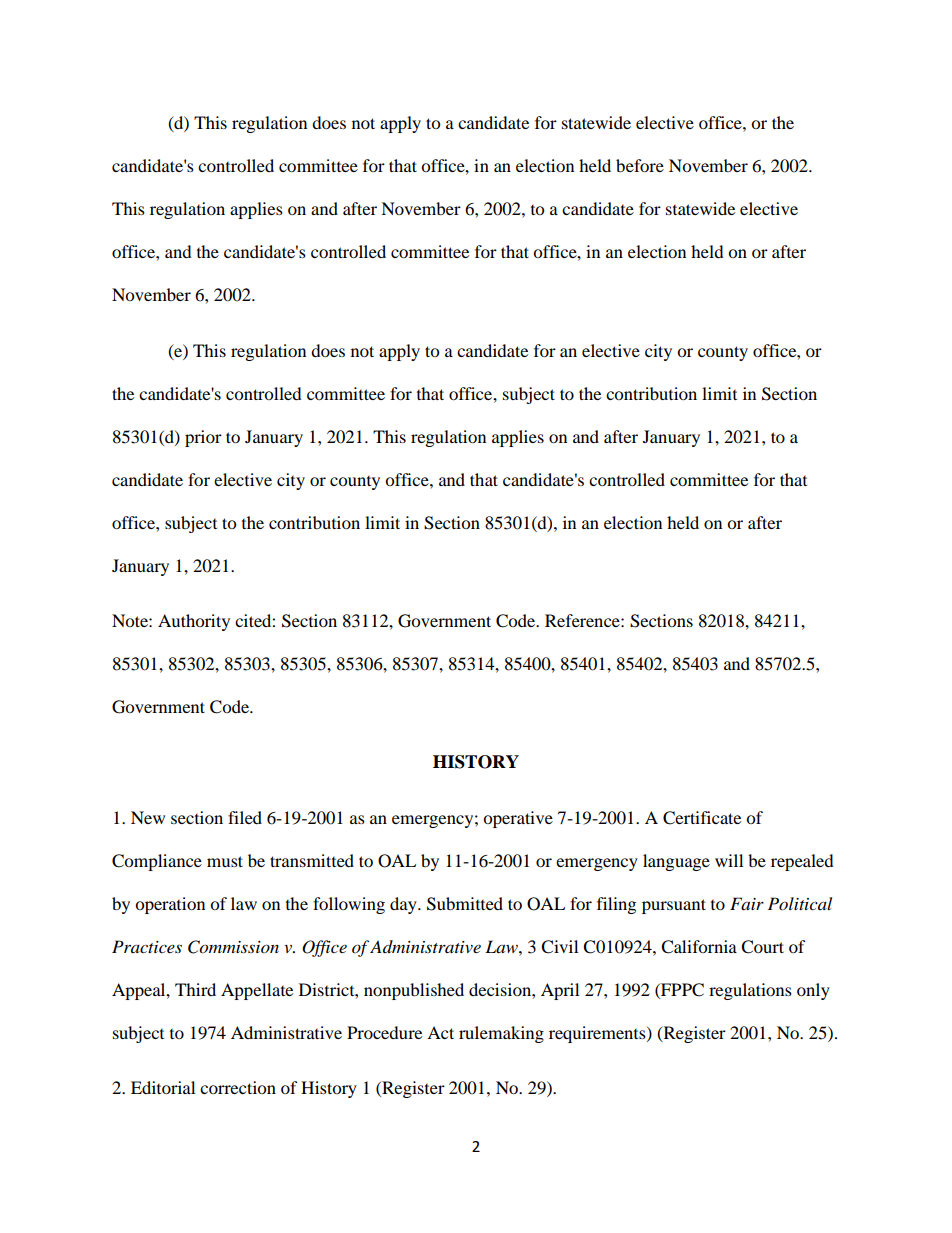 The height and width of the screenshot is (1233, 952). Describe the element at coordinates (148, 817) in the screenshot. I see `New` at that location.
